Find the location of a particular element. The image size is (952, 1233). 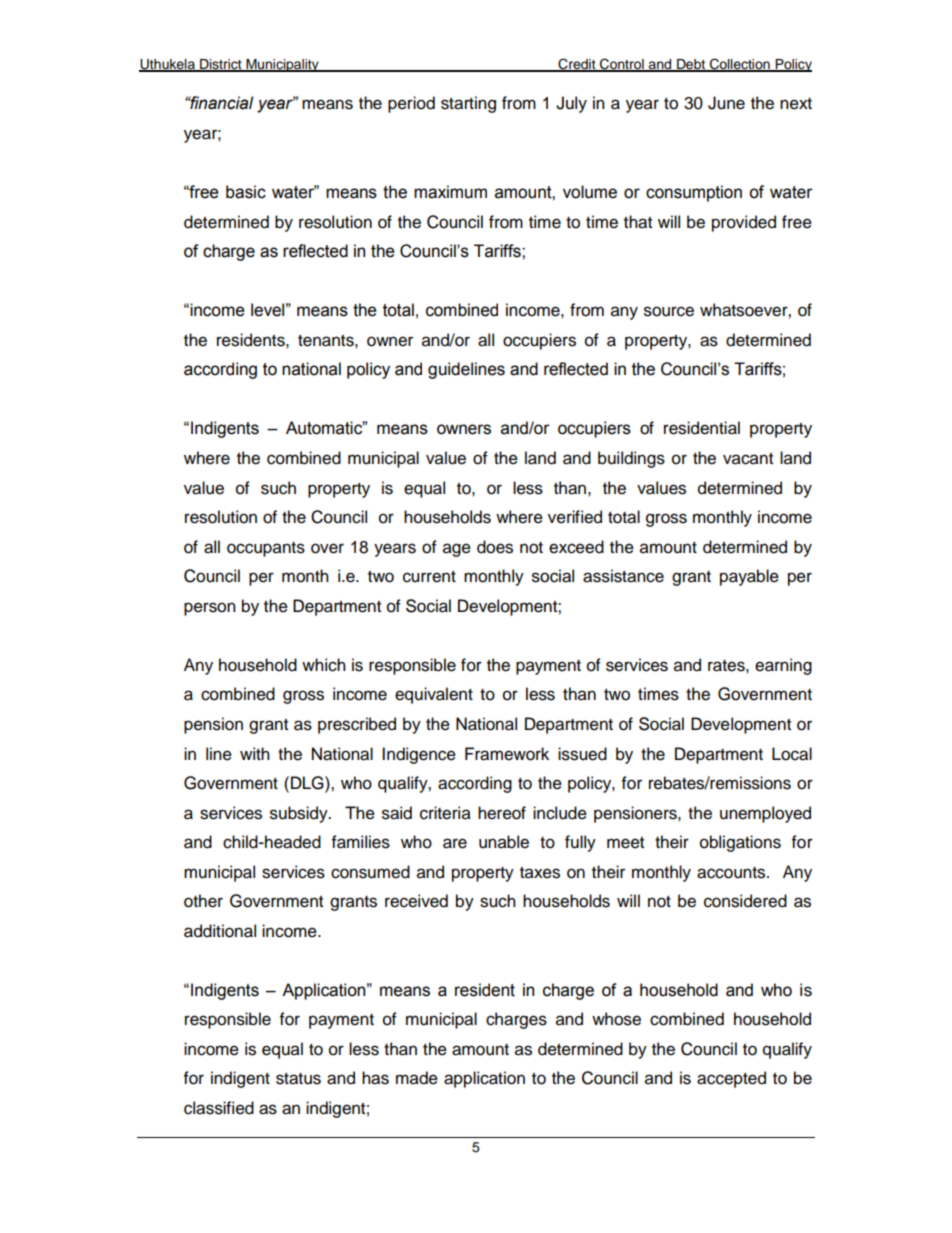

with is located at coordinates (255, 753).
